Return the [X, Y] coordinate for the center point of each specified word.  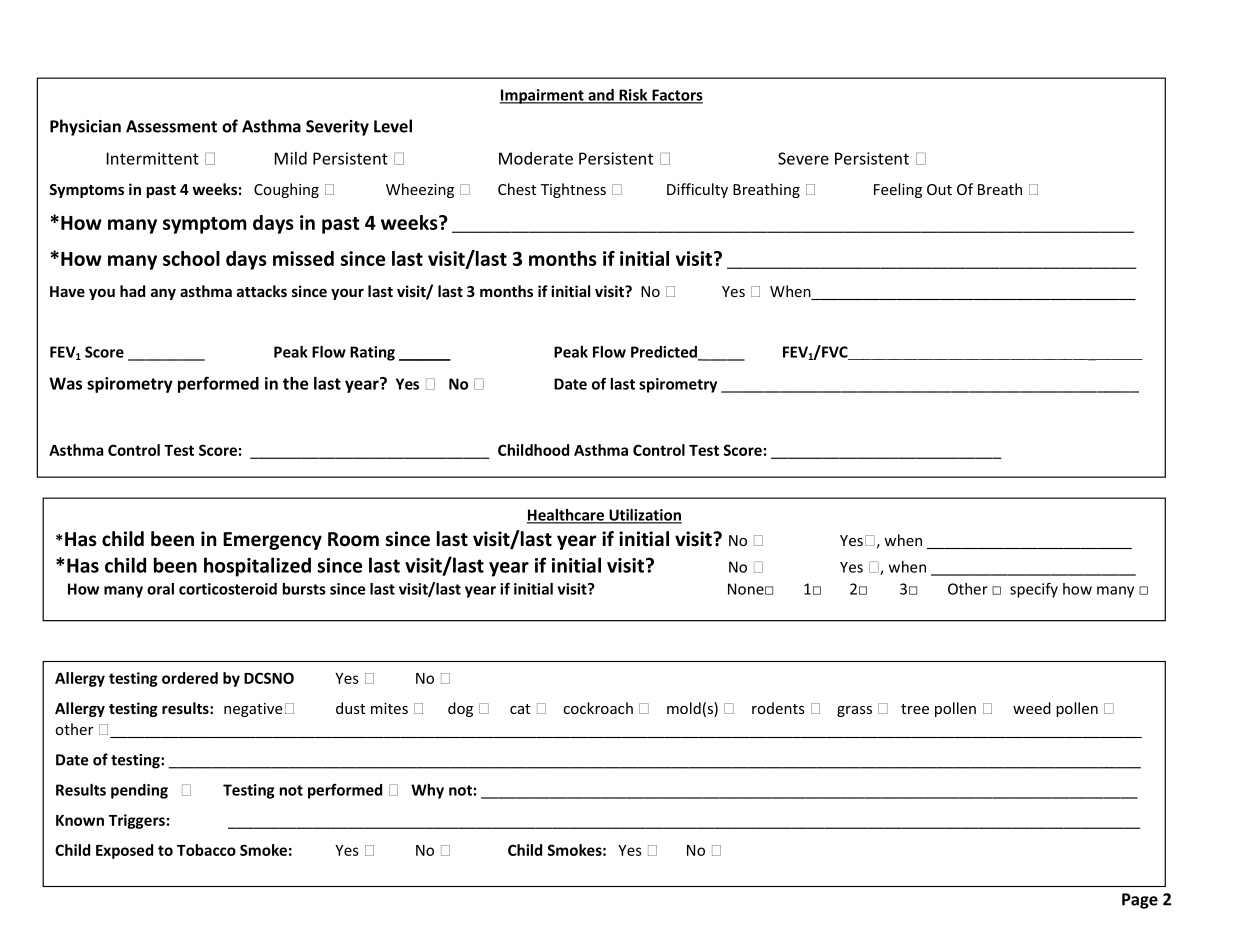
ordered [190, 678]
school [191, 258]
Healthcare [566, 516]
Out [939, 189]
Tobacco [206, 850]
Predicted [665, 353]
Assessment [171, 126]
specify [1034, 590]
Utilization [644, 516]
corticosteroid [228, 589]
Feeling [898, 190]
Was [65, 383]
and [601, 96]
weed [1032, 708]
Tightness [573, 190]
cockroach [598, 708]
